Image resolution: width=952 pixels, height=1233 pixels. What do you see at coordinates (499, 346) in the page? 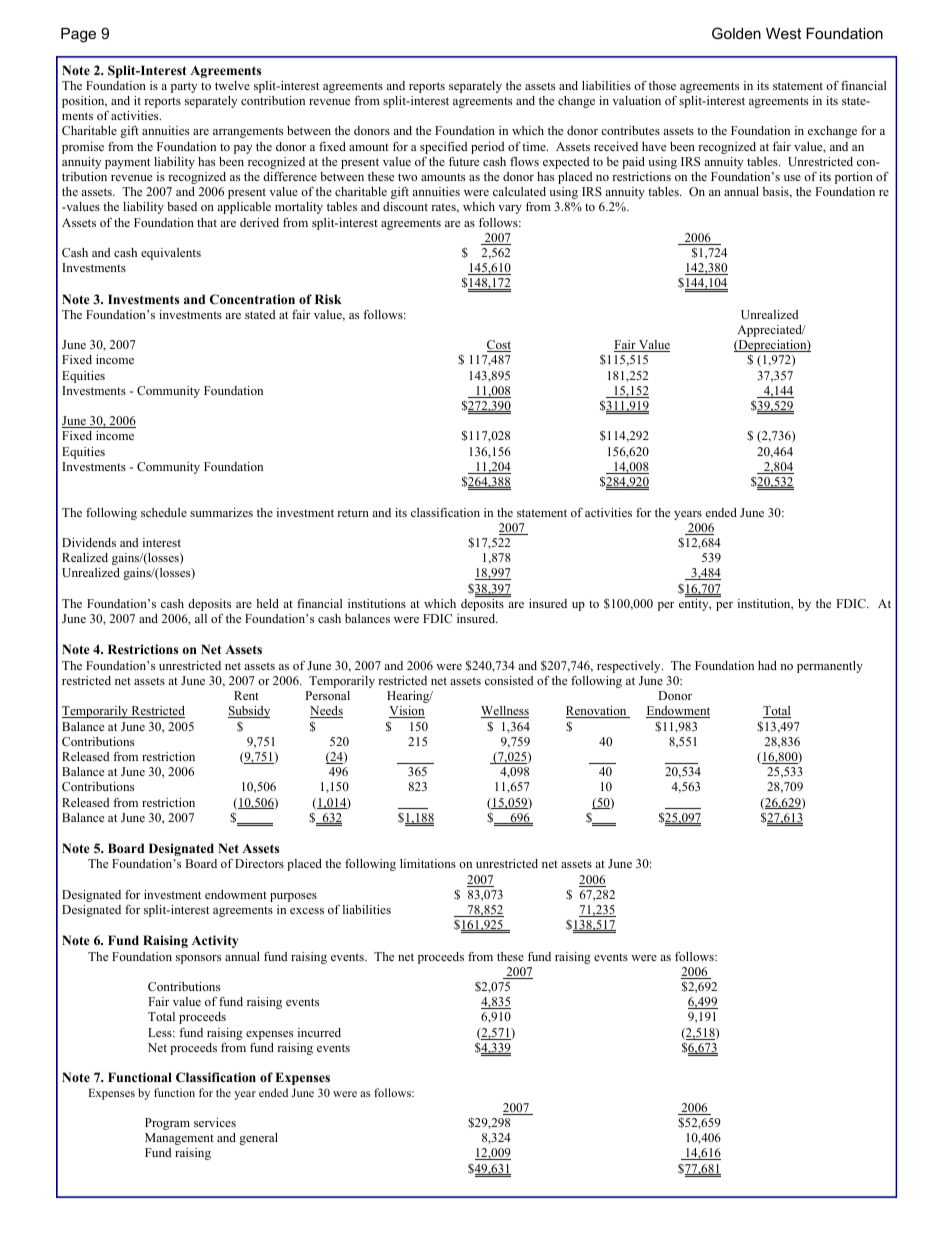
I see `Cost` at bounding box center [499, 346].
